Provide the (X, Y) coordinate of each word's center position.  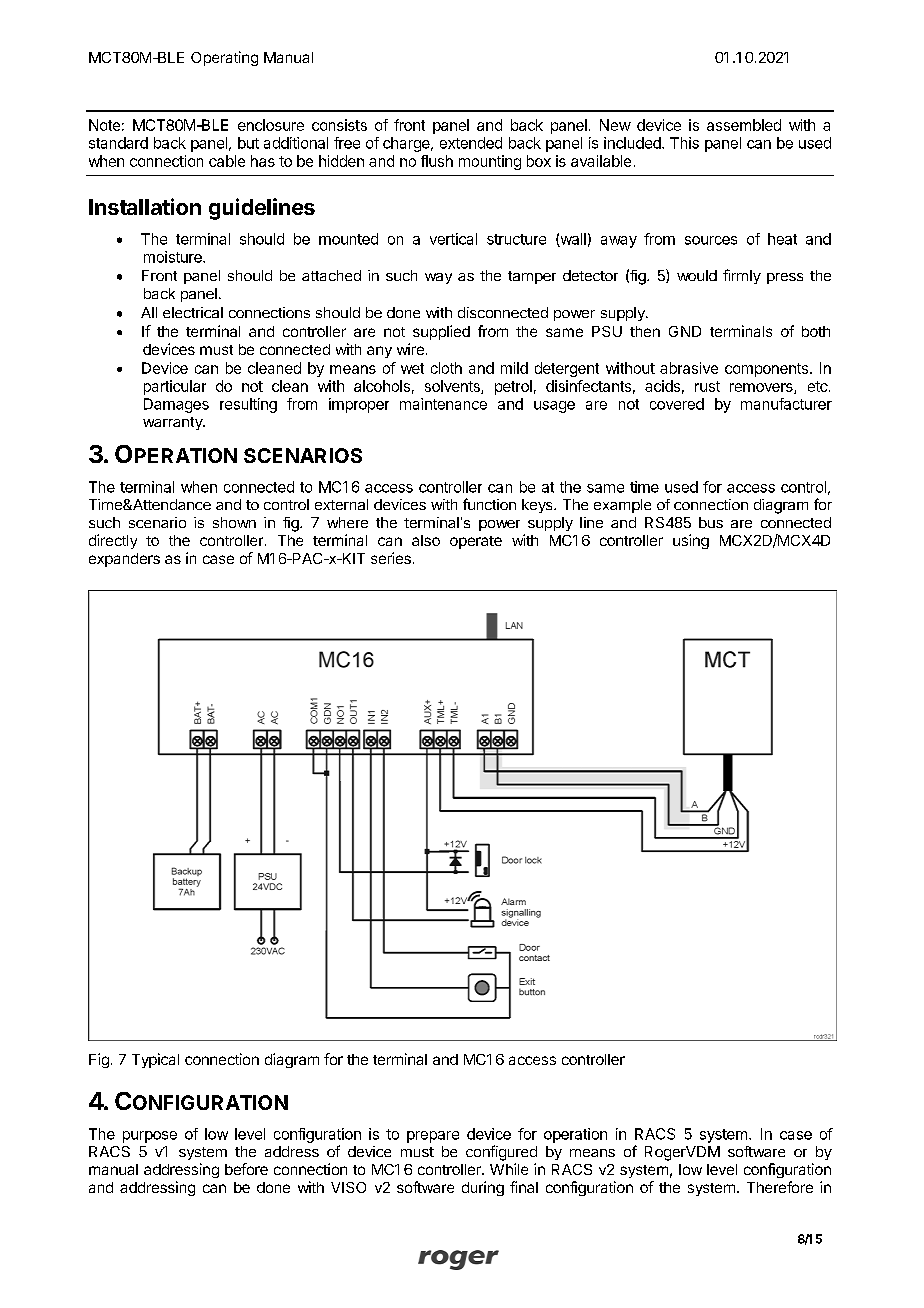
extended (471, 143)
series (391, 558)
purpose (150, 1137)
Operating (224, 58)
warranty (173, 423)
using (691, 541)
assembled (744, 125)
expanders (124, 560)
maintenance (443, 404)
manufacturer (786, 404)
